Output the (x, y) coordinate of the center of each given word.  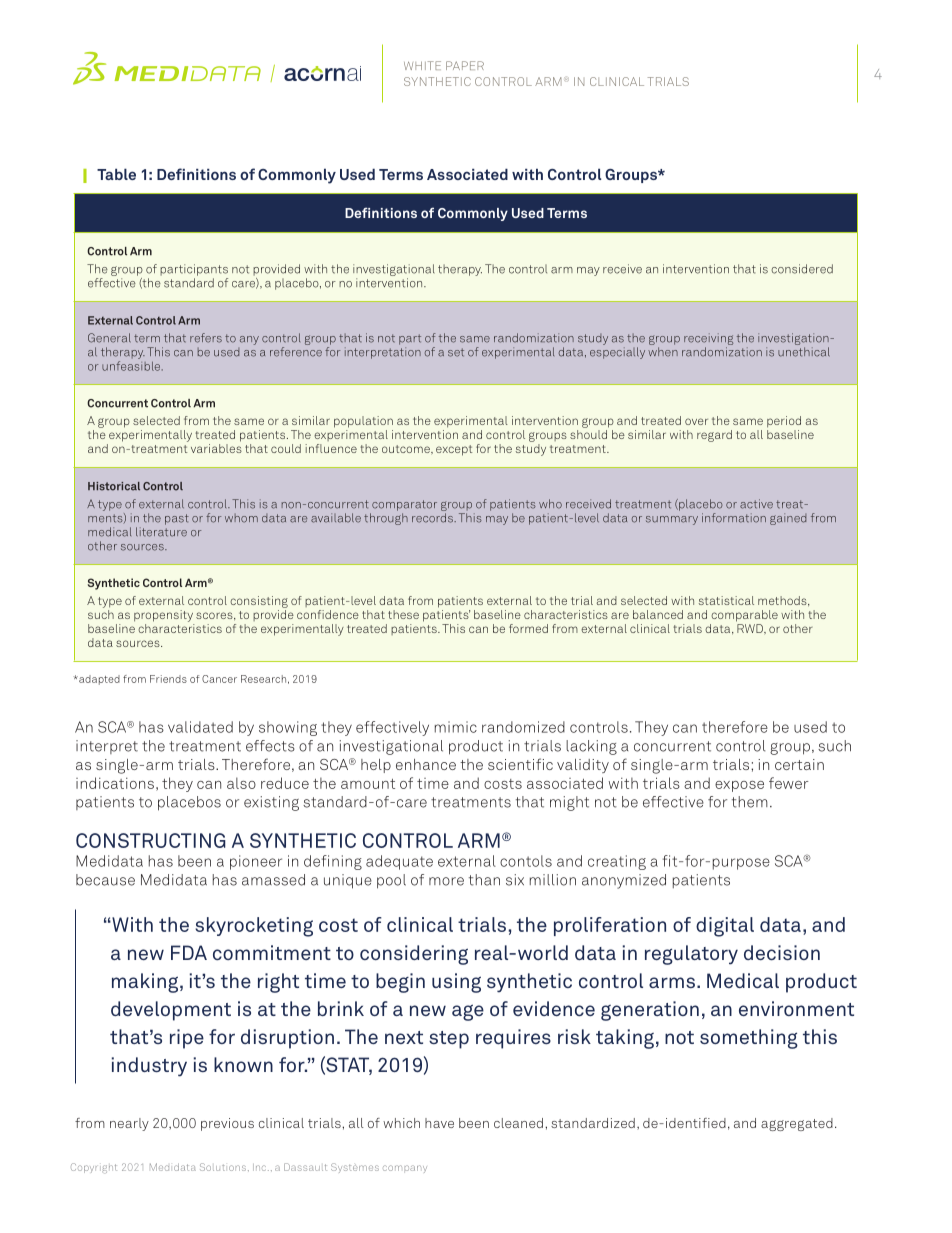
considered (802, 269)
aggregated (797, 1124)
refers (206, 338)
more (446, 881)
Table (116, 174)
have (439, 1123)
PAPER (465, 65)
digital (725, 927)
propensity (163, 616)
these (403, 614)
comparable (744, 616)
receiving (708, 340)
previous (227, 1124)
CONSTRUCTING (151, 840)
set (456, 352)
